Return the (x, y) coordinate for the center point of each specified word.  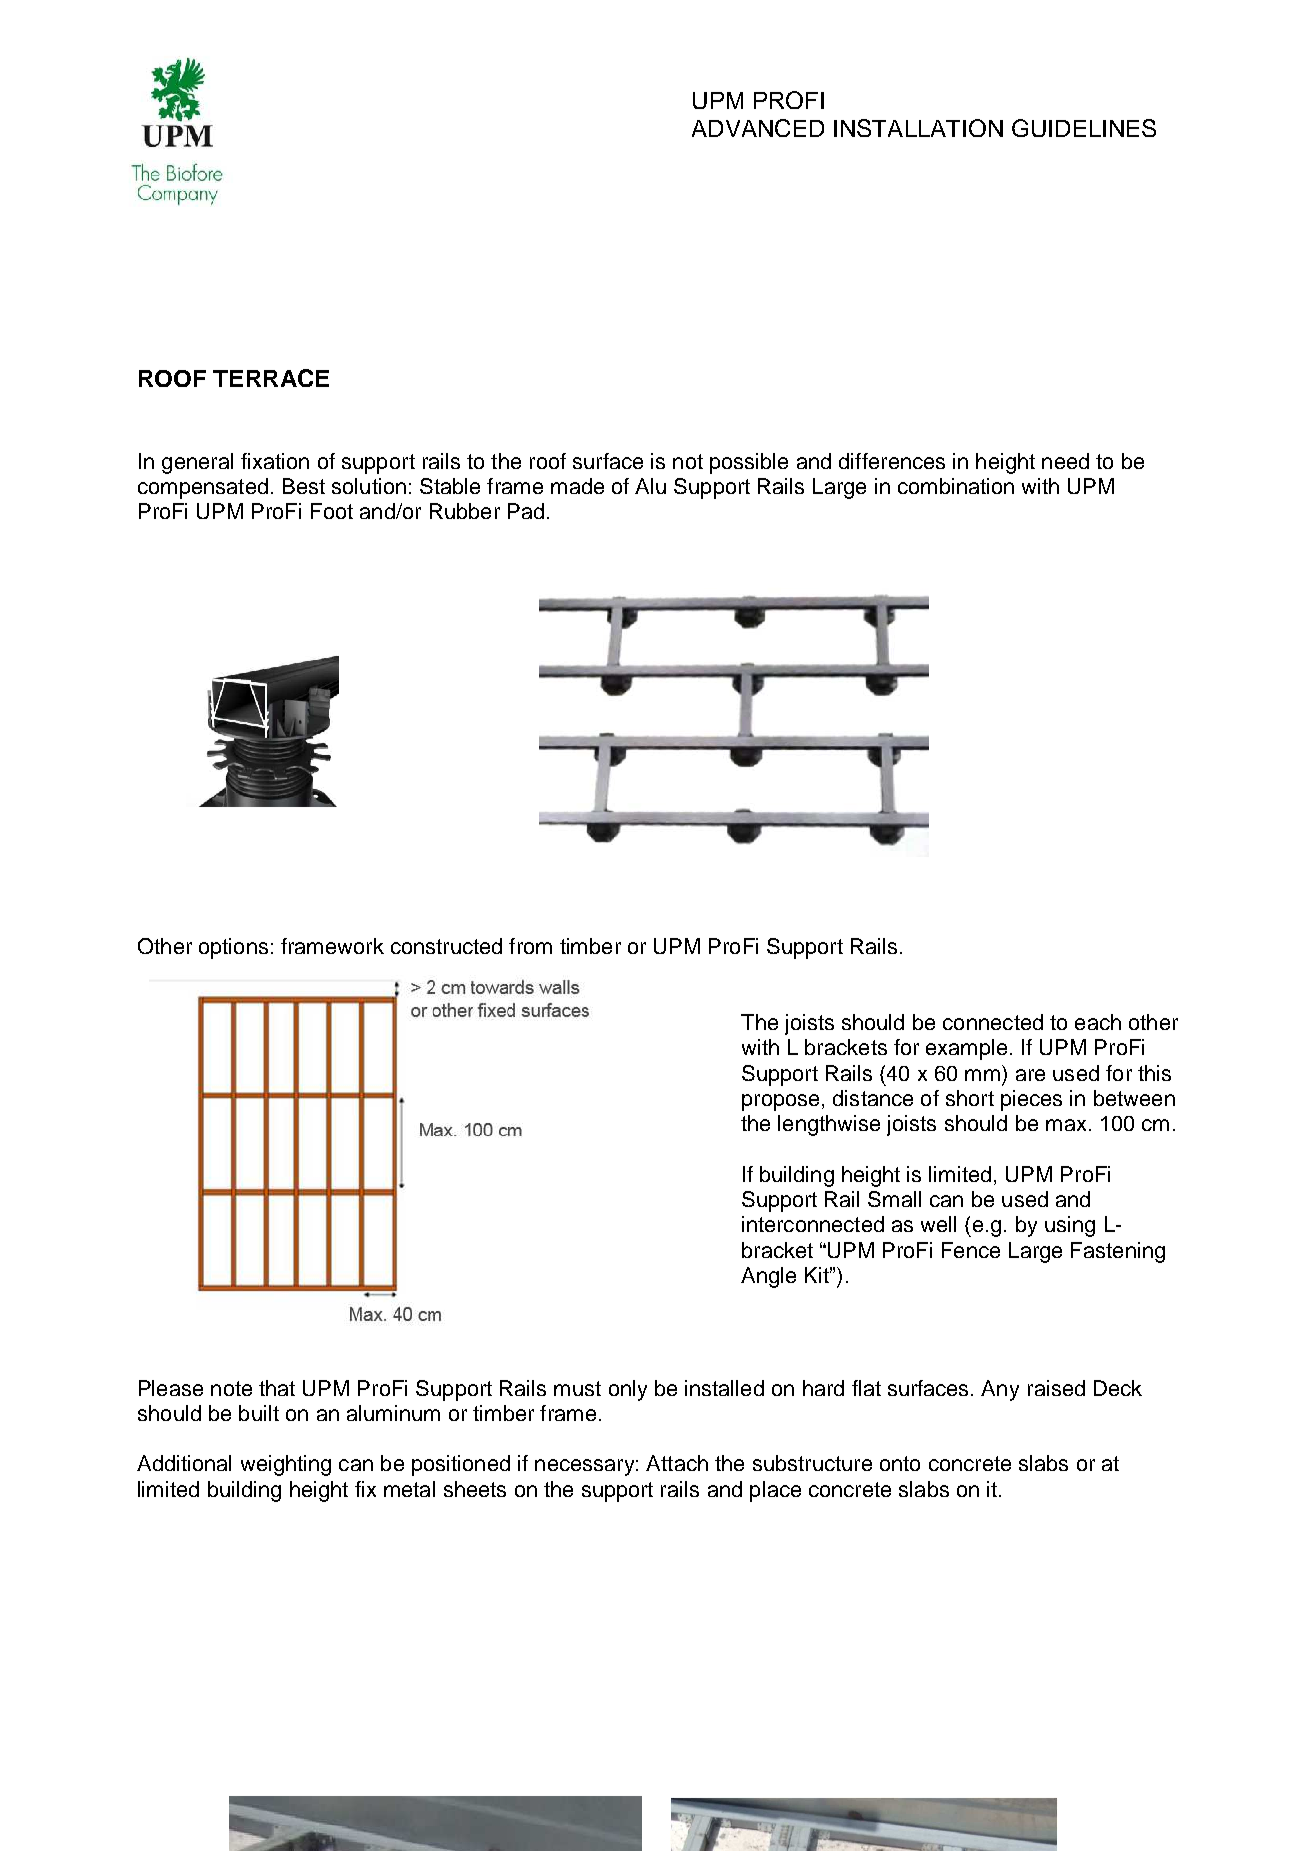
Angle (768, 1277)
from (530, 946)
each (1098, 1022)
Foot (332, 511)
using (1070, 1226)
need (1065, 461)
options (233, 948)
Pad (526, 511)
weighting (286, 1465)
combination (956, 486)
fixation (275, 461)
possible (749, 463)
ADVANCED (758, 128)
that (277, 1388)
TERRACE (271, 378)
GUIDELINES (1084, 128)
